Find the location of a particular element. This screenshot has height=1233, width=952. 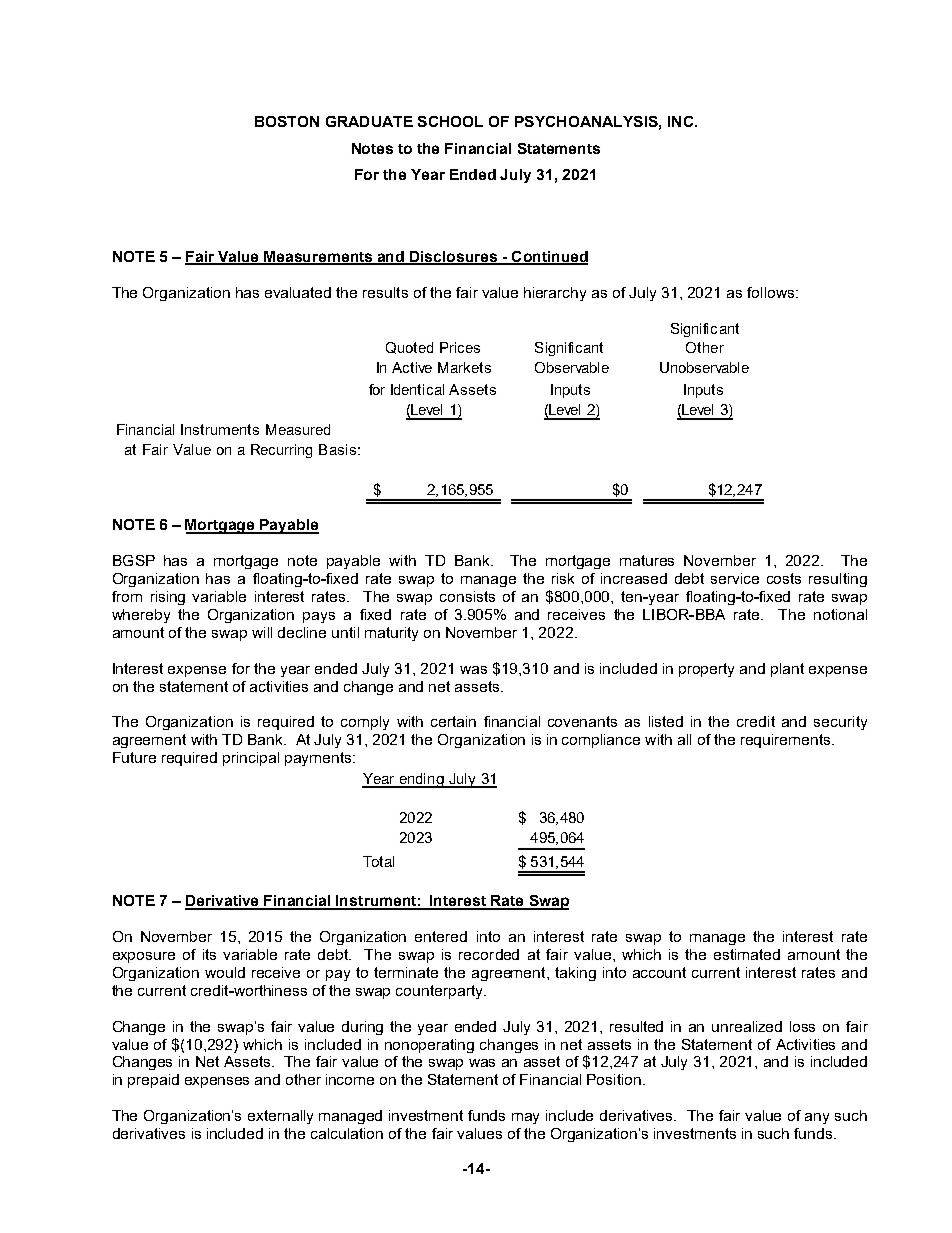

hierarchy is located at coordinates (555, 294).
